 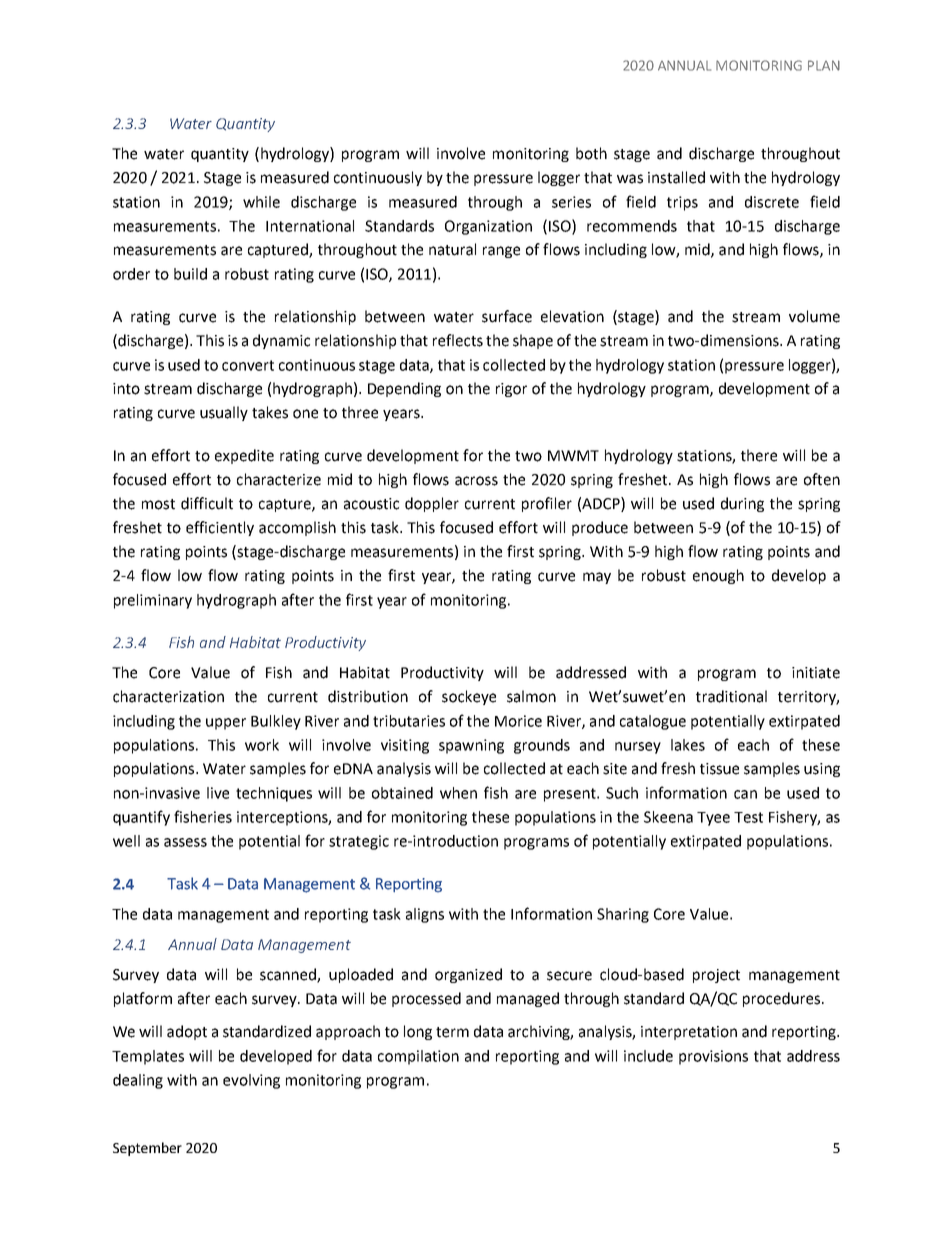 I want to click on PLAN, so click(x=824, y=65).
